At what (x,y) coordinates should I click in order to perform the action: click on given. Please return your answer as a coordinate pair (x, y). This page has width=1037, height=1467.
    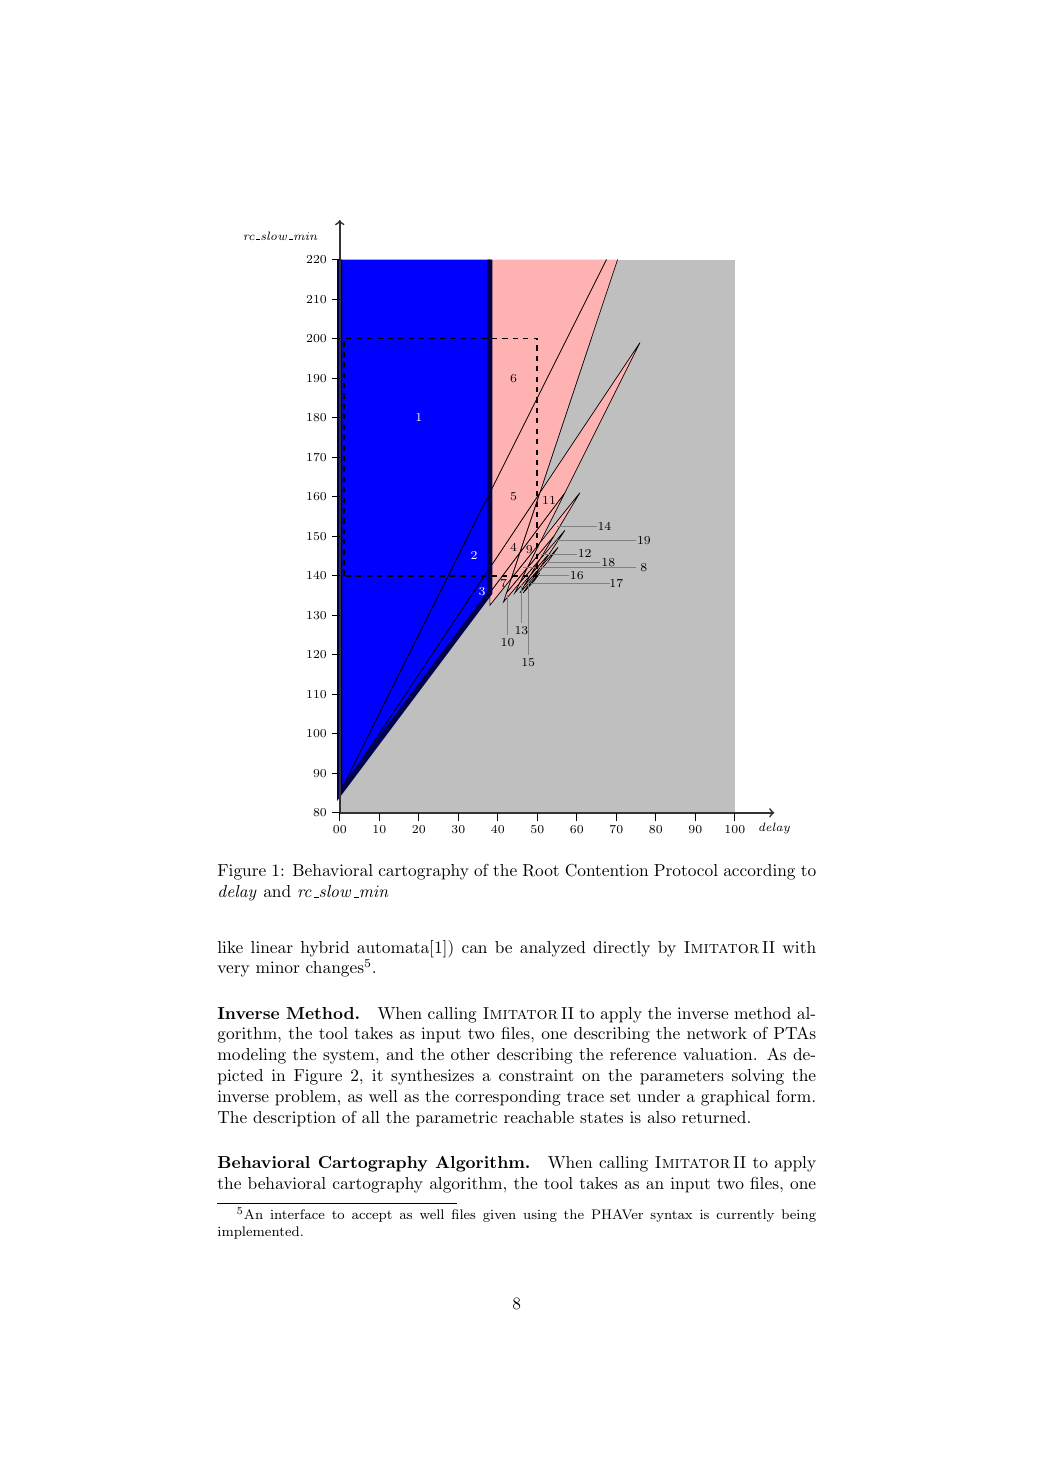
    Looking at the image, I should click on (499, 1216).
